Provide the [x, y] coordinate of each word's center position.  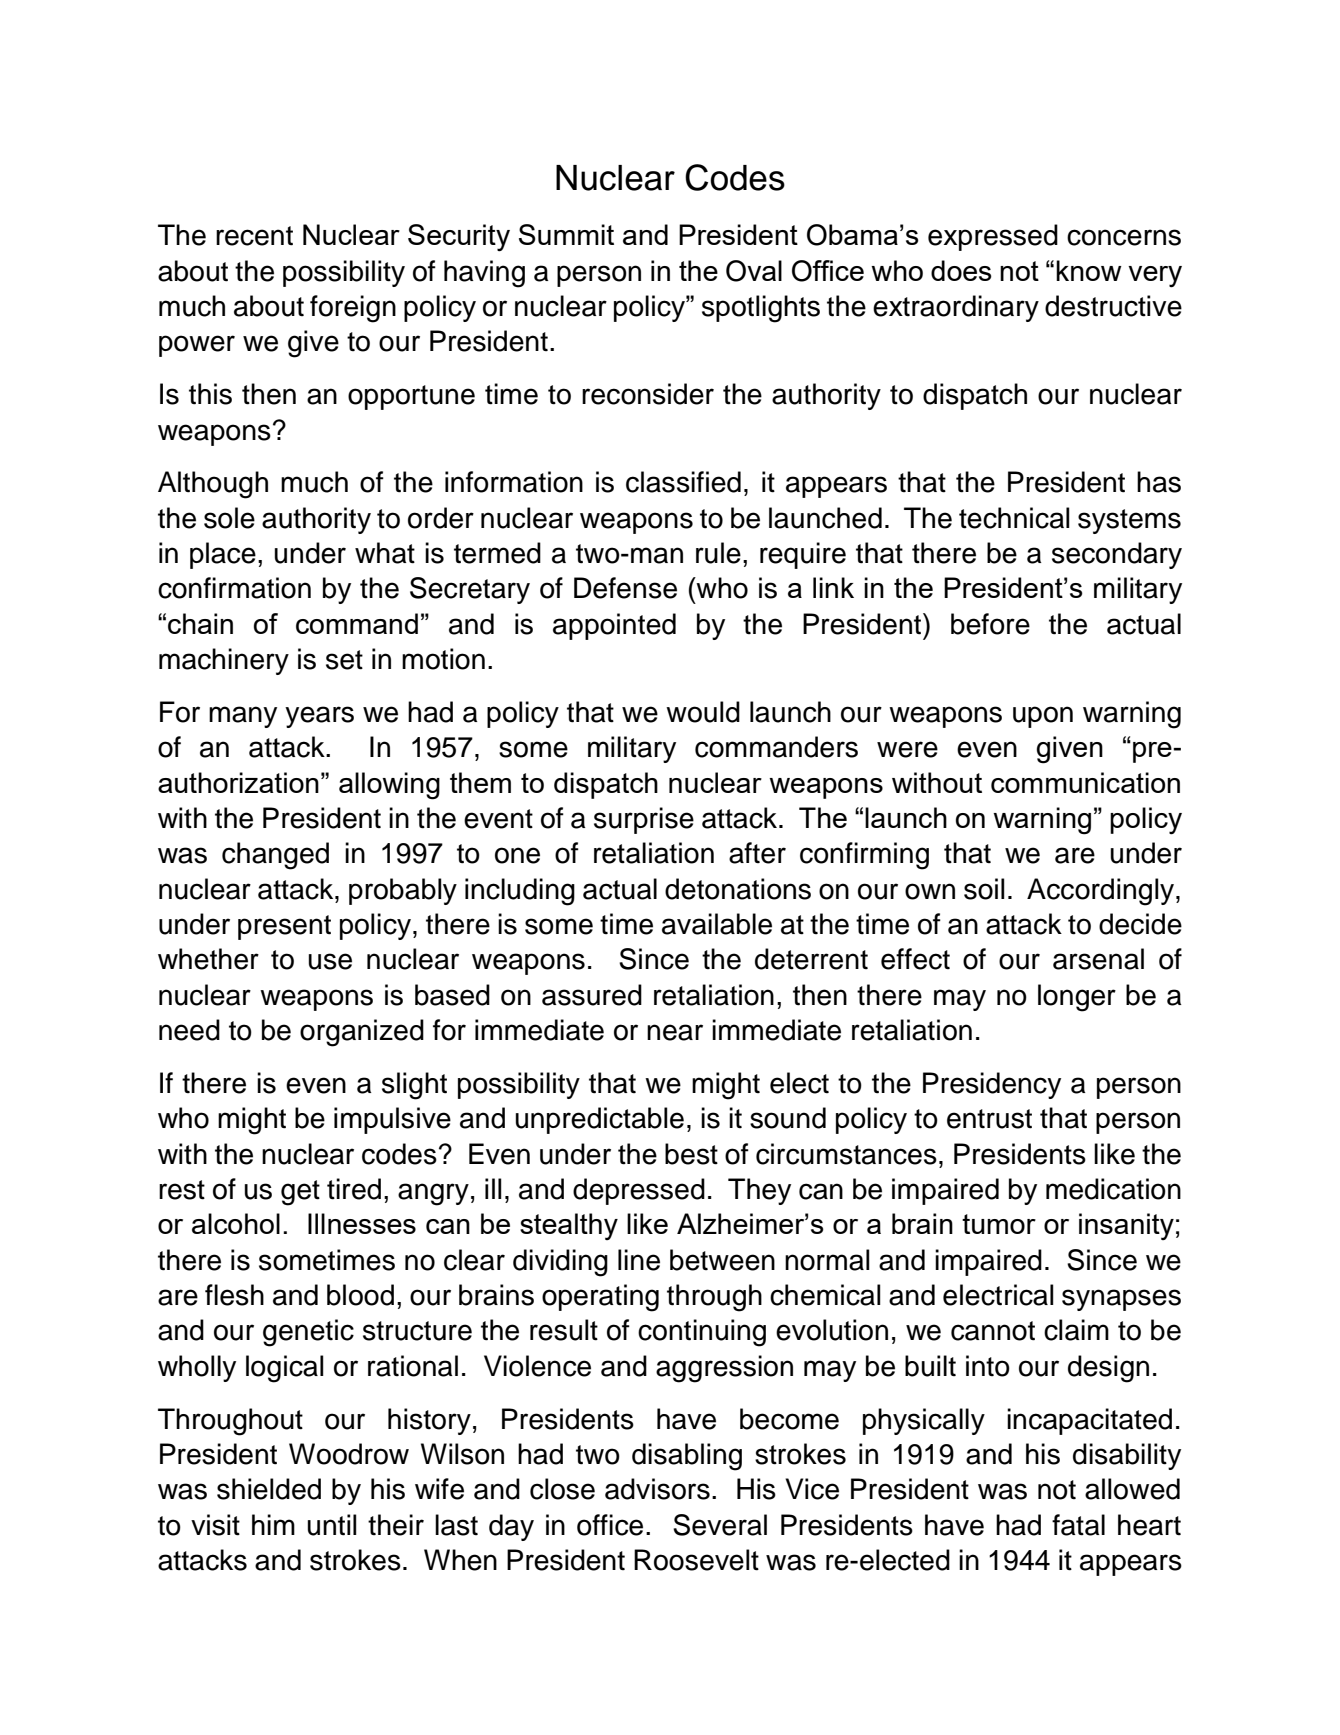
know [1089, 270]
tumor [999, 1224]
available [717, 924]
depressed [639, 1191]
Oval [754, 271]
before [990, 624]
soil [984, 889]
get [300, 1193]
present [284, 927]
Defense [625, 588]
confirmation [234, 588]
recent [254, 236]
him [273, 1524]
